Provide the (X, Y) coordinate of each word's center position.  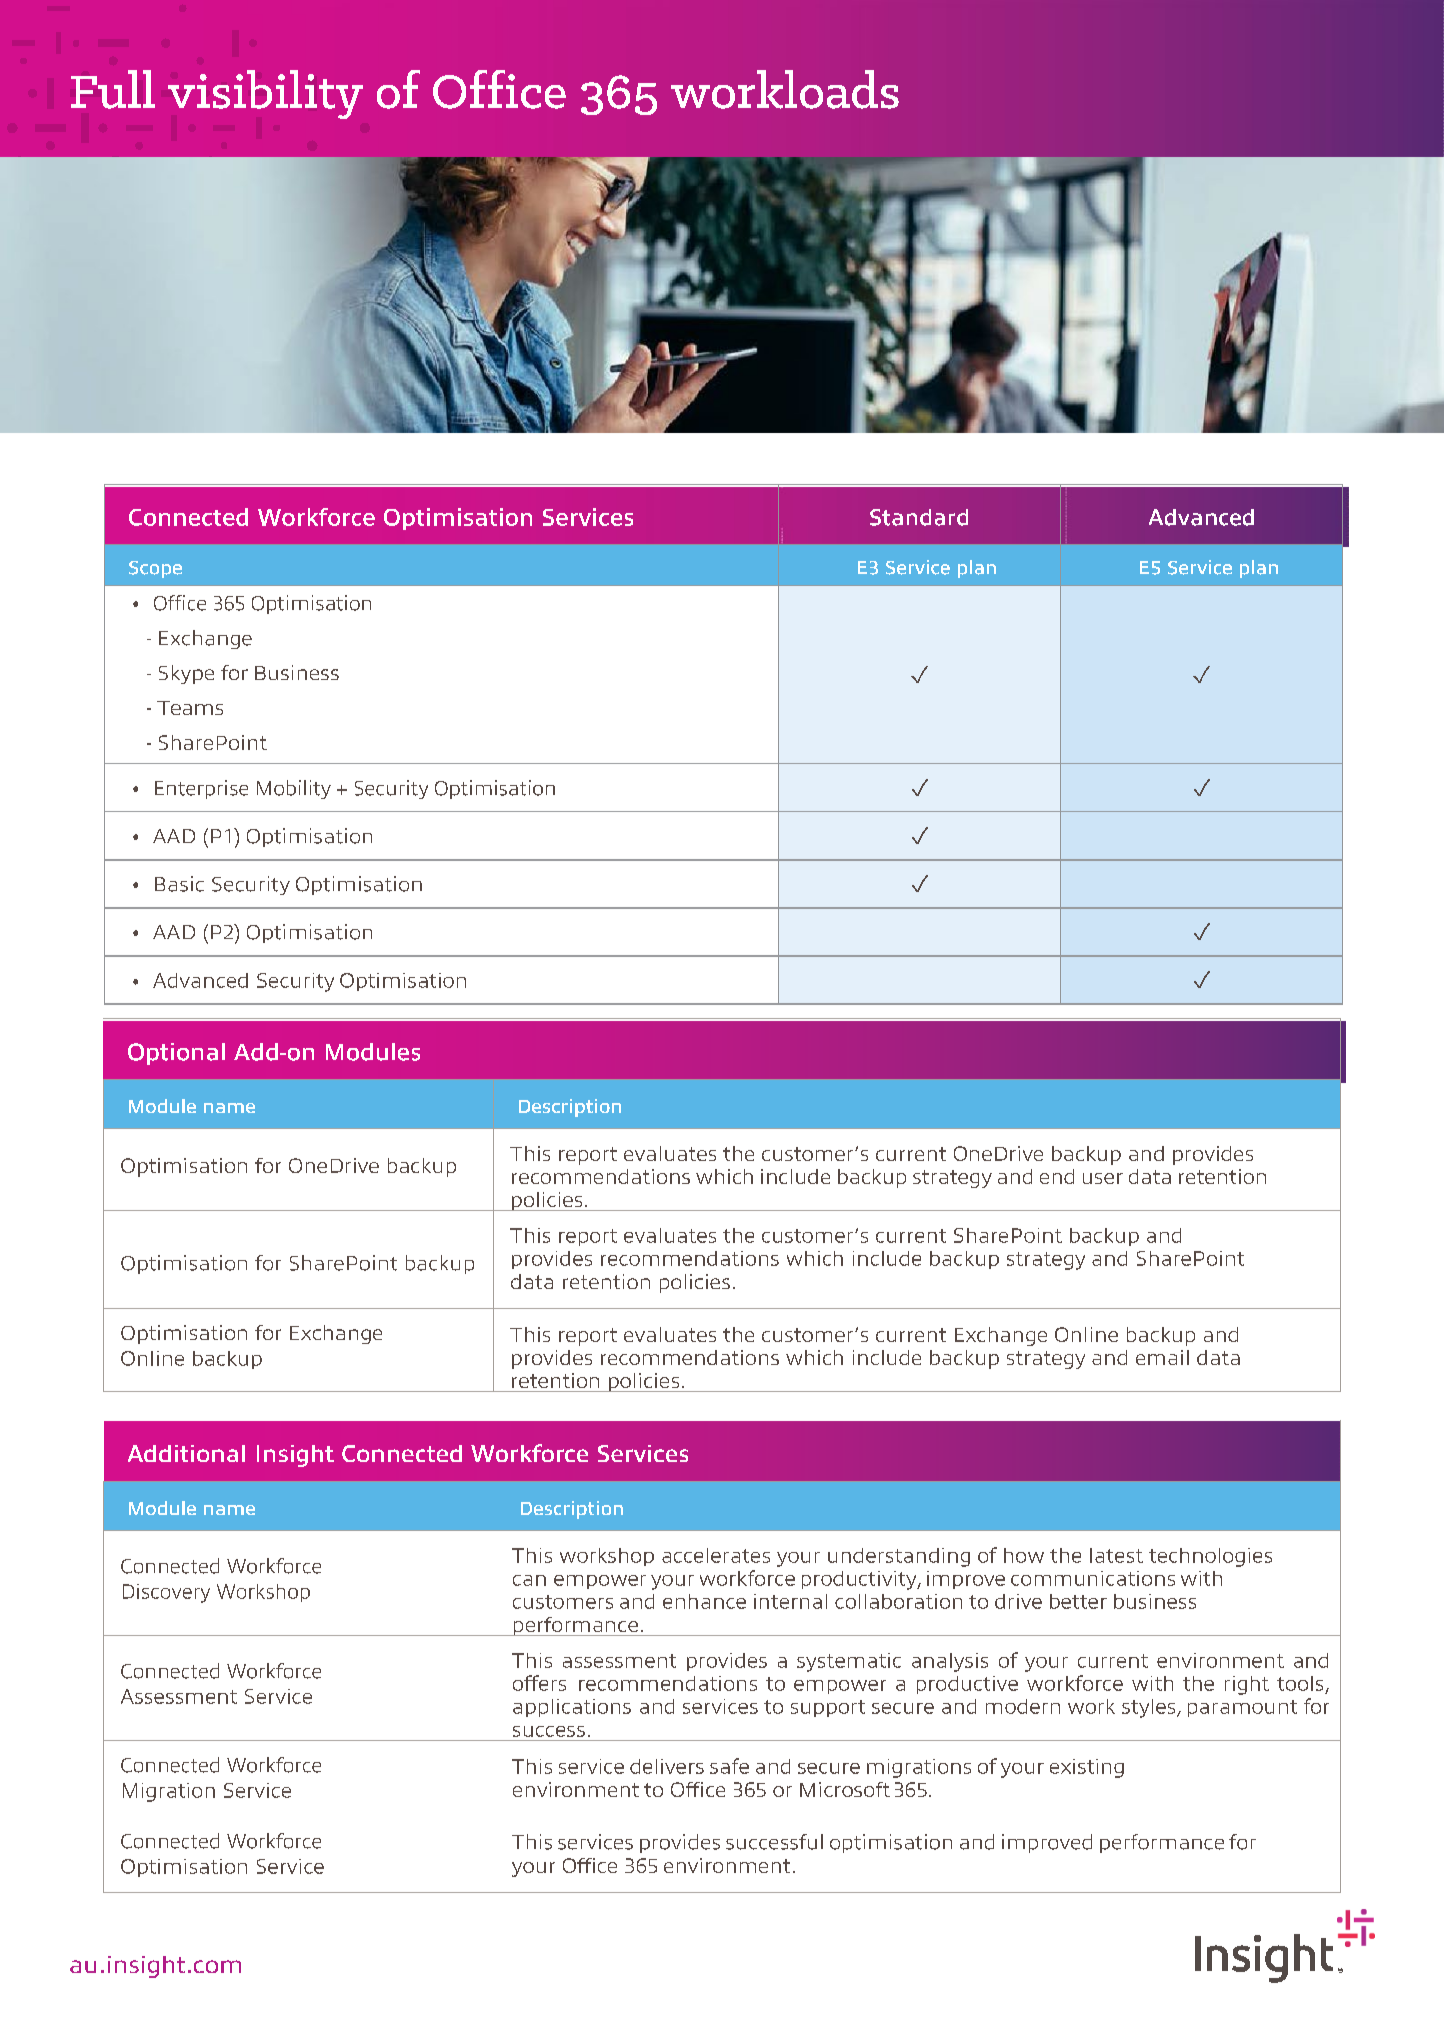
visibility (265, 94)
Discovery (166, 1593)
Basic (179, 884)
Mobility (294, 789)
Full (113, 89)
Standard (919, 517)
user (1103, 1178)
